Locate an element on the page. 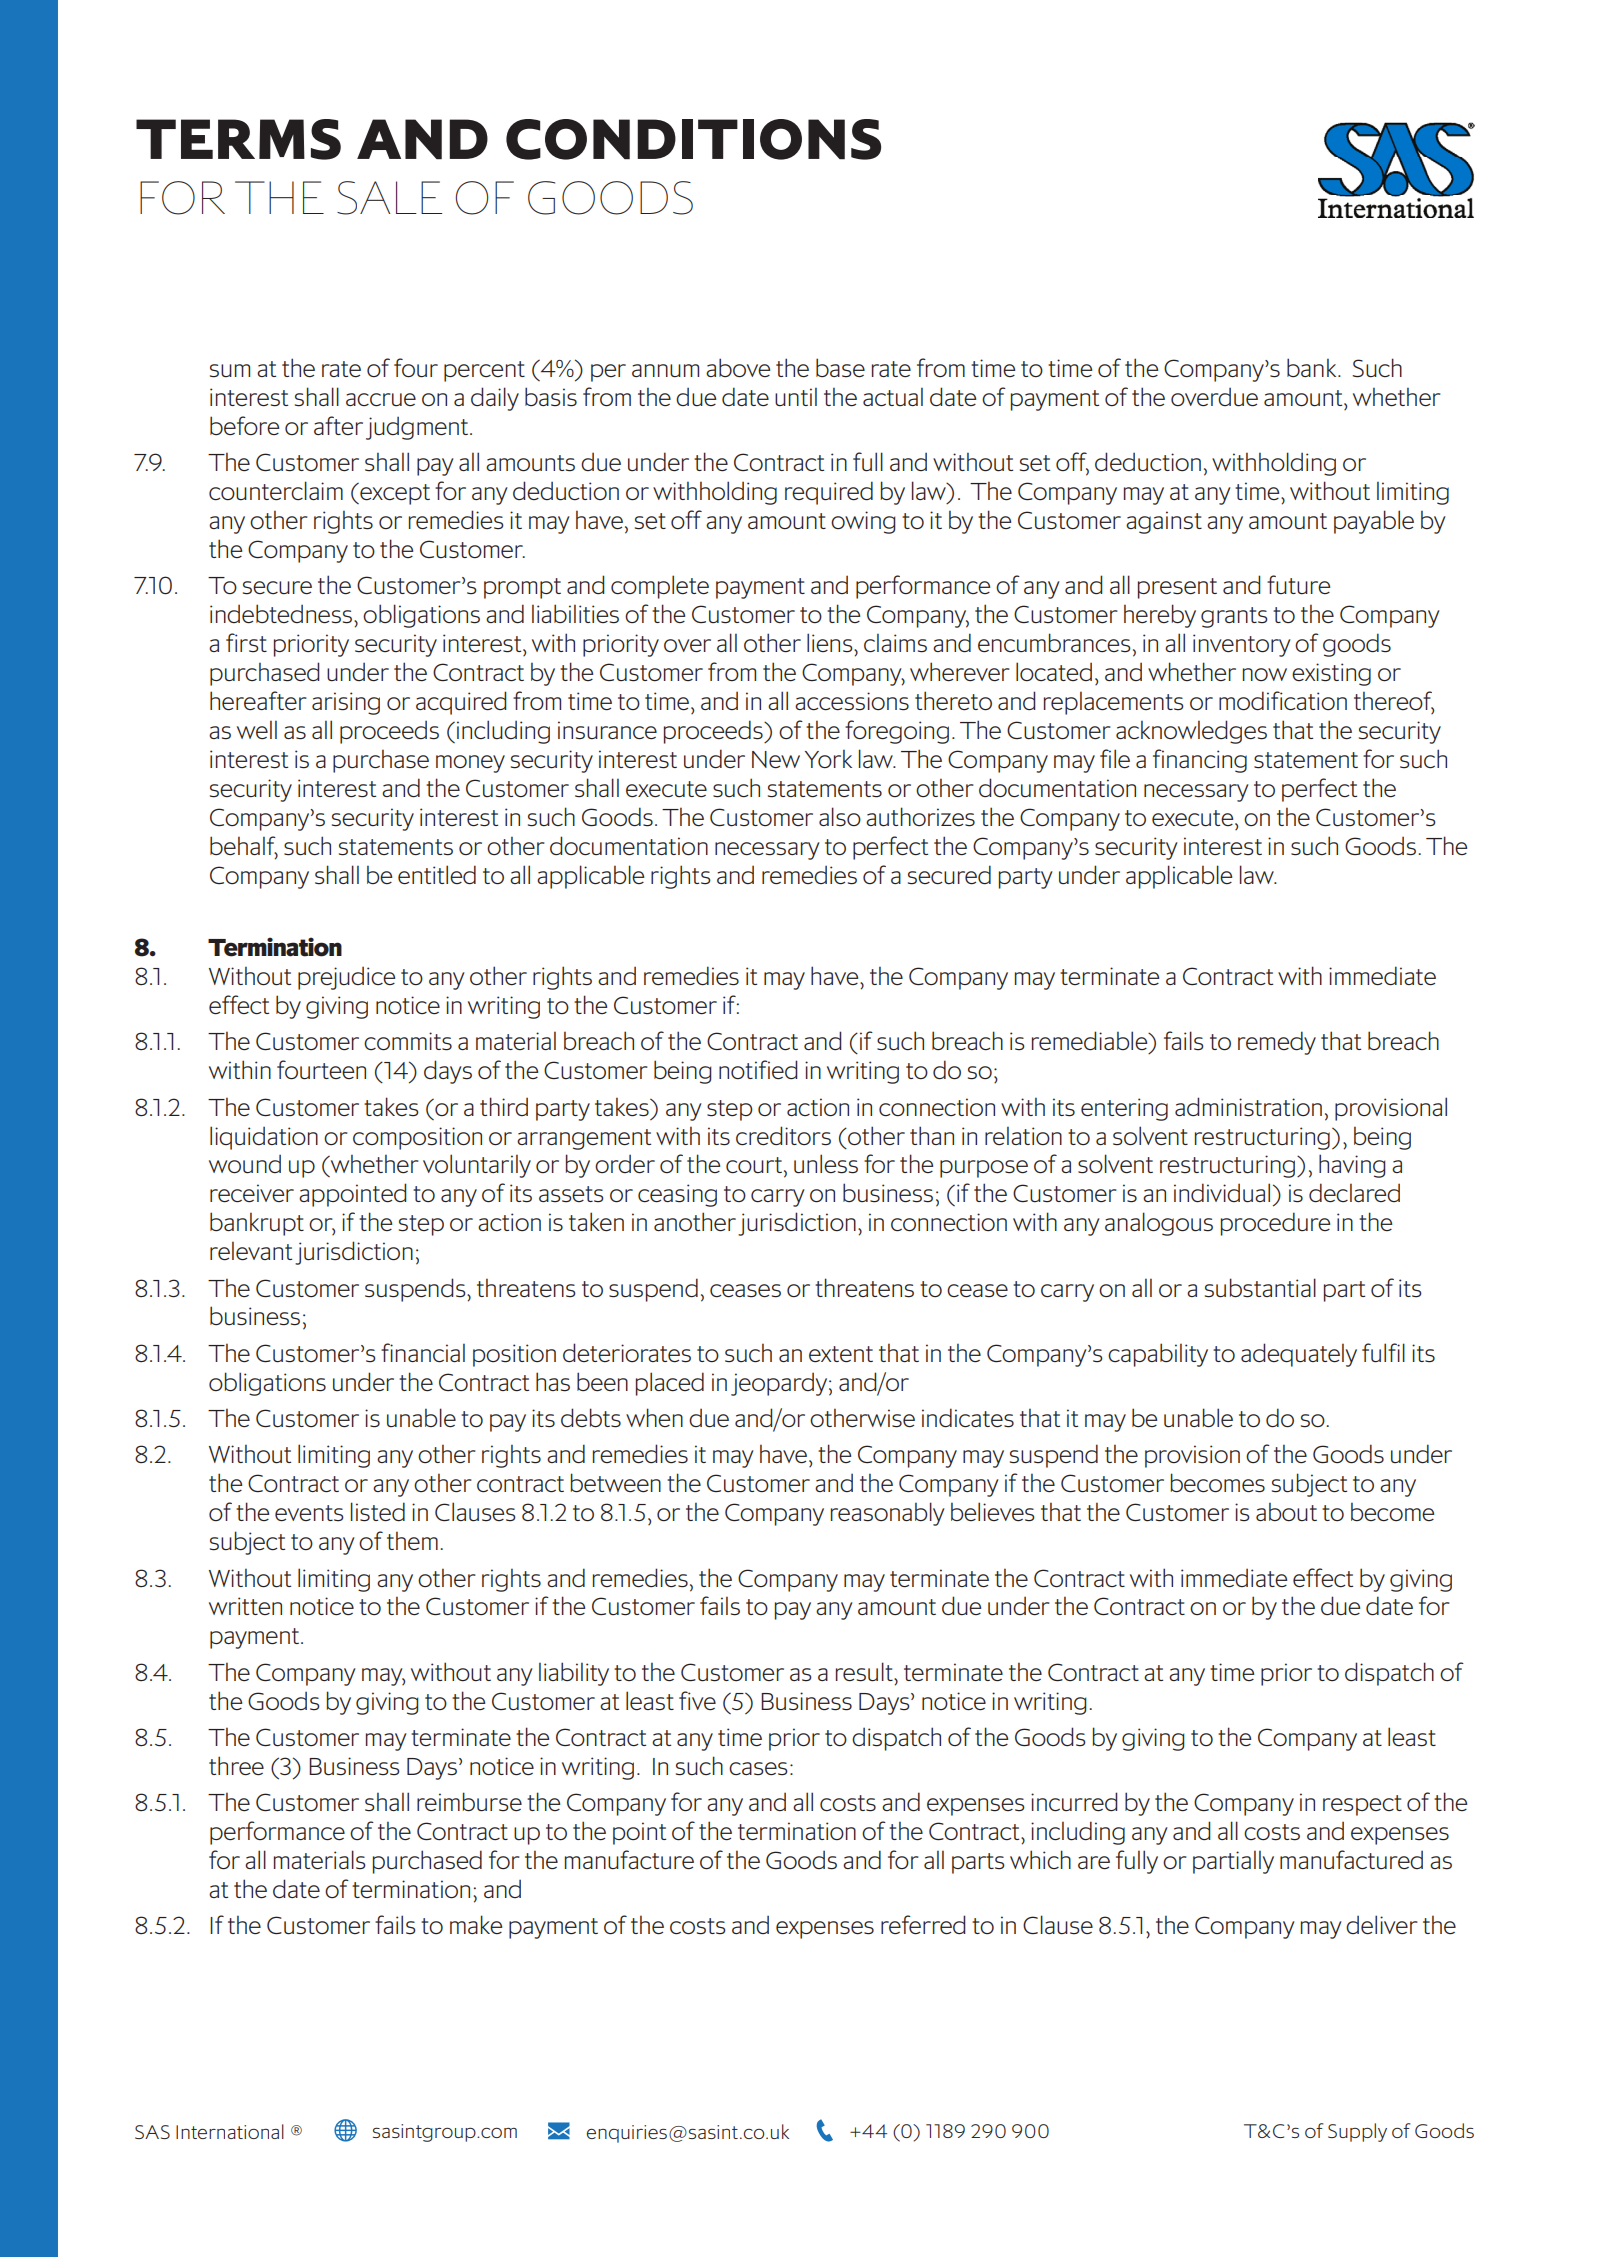  unless is located at coordinates (826, 1164).
